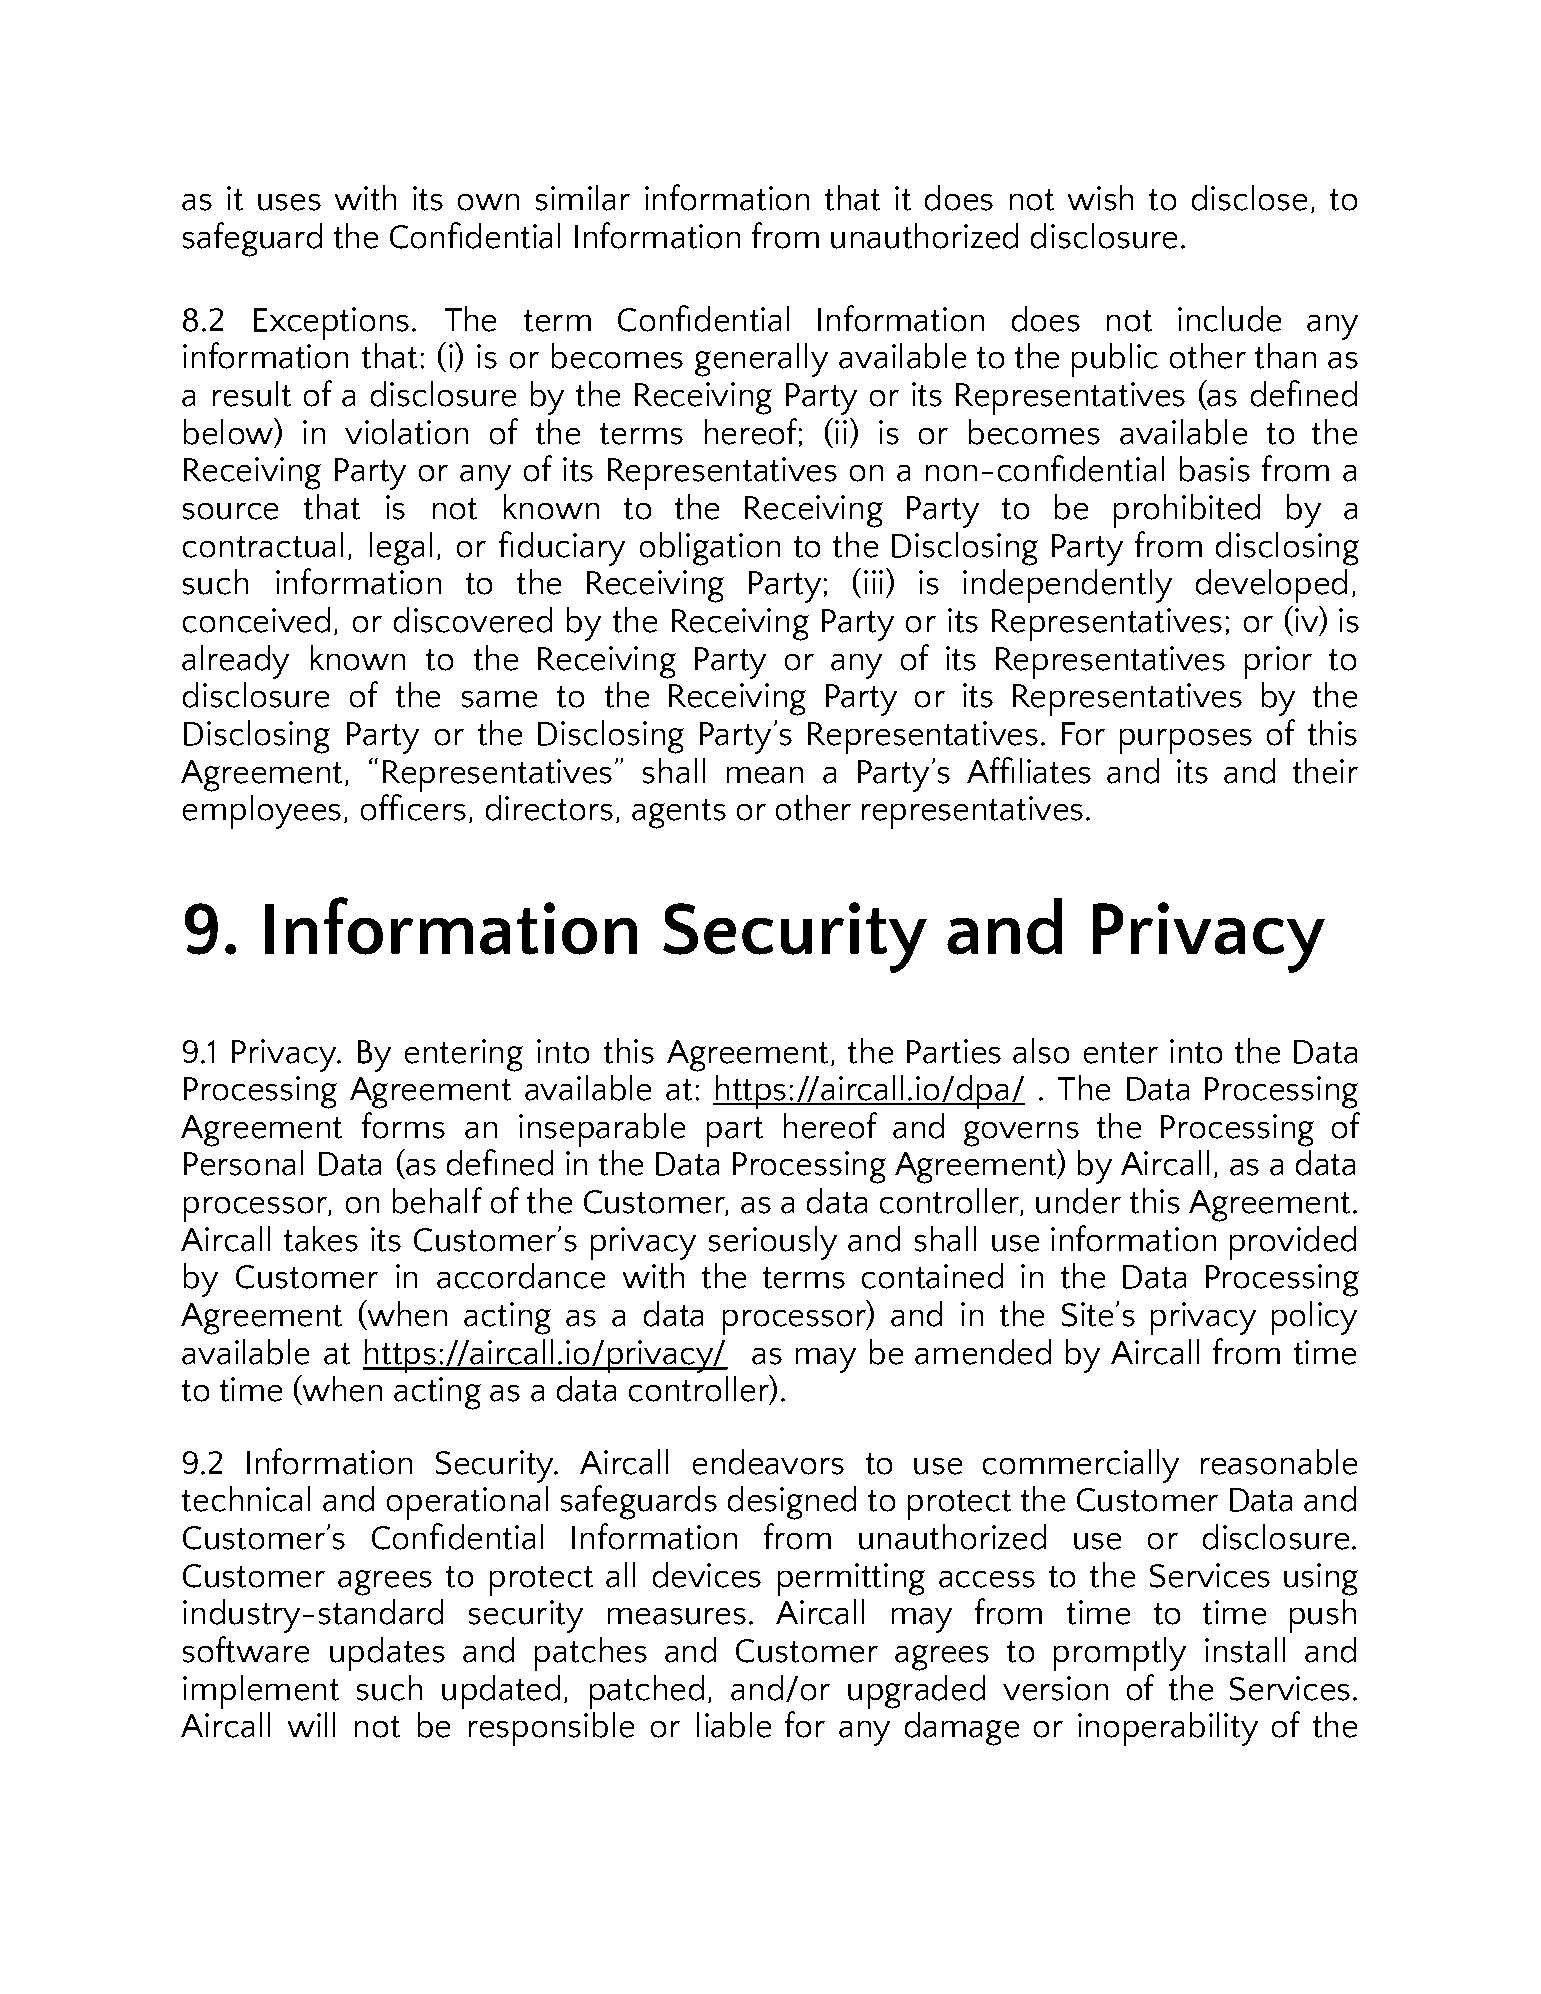 Image resolution: width=1541 pixels, height=1994 pixels. Describe the element at coordinates (1314, 1318) in the screenshot. I see `policy` at that location.
